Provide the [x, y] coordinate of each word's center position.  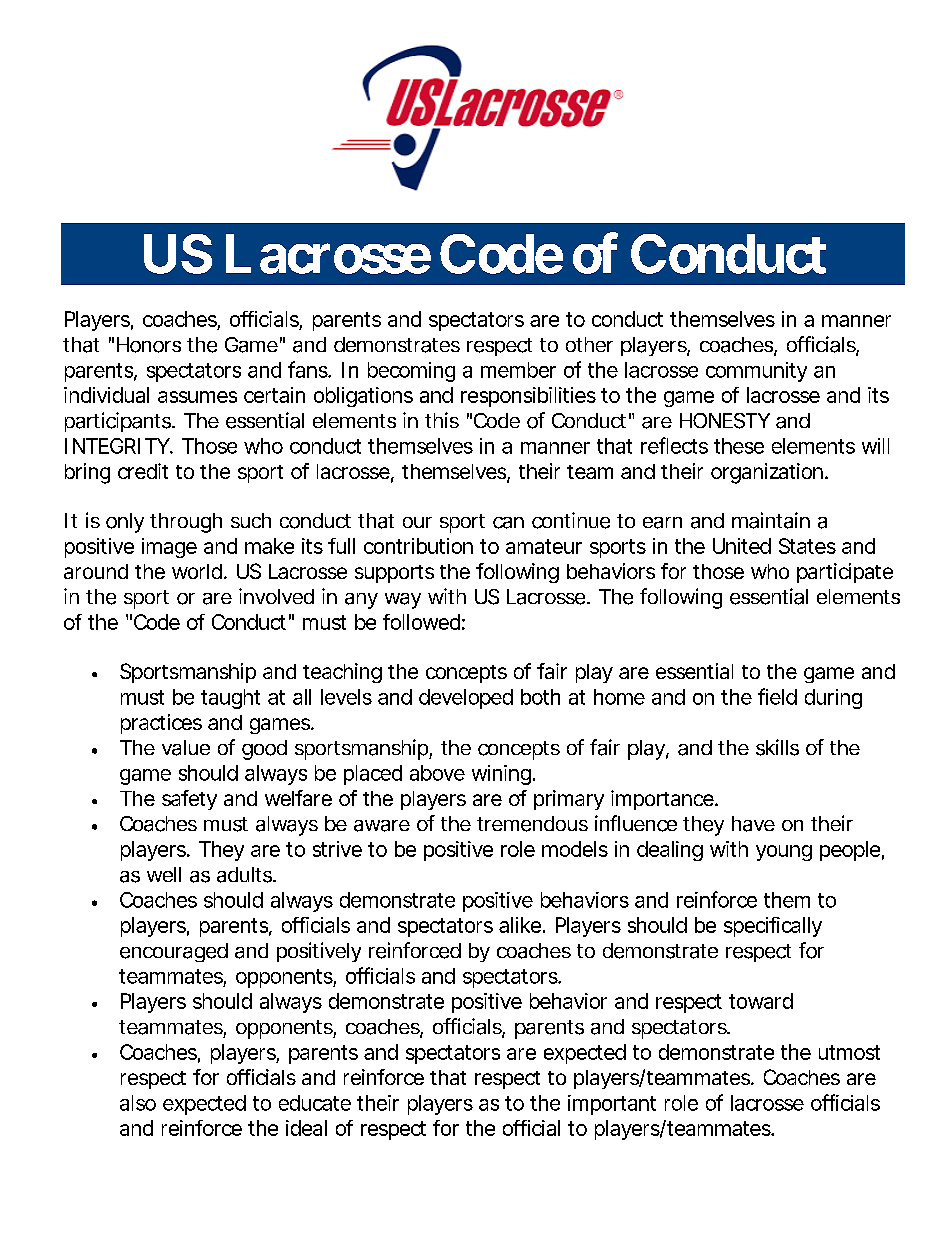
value [186, 748]
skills [777, 747]
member [518, 370]
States [807, 546]
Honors [149, 345]
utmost [849, 1052]
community [756, 372]
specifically [773, 927]
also [138, 1103]
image [169, 548]
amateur [544, 546]
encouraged [174, 952]
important [612, 1105]
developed [466, 699]
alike [520, 925]
